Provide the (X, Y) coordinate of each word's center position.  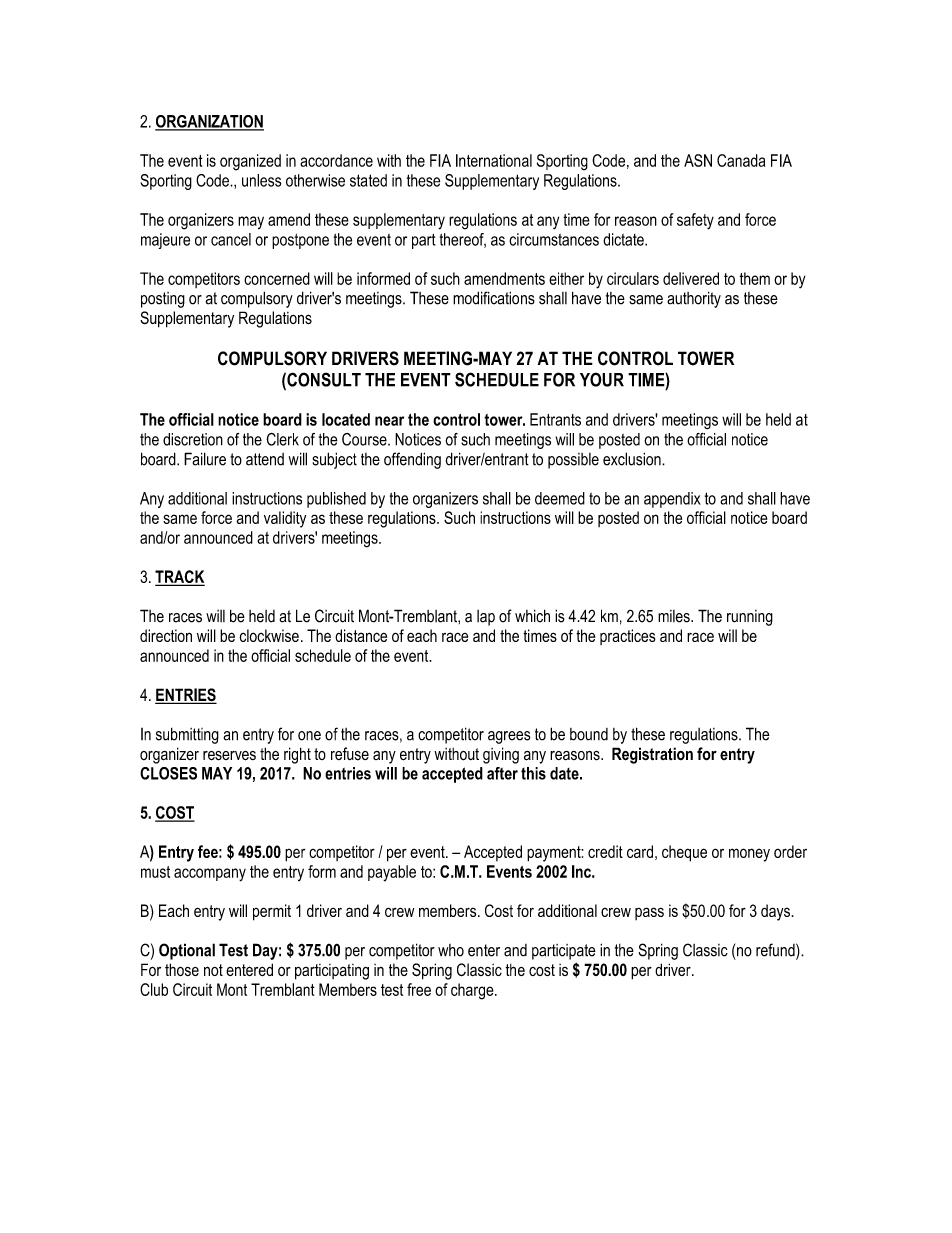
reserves (229, 756)
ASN (698, 160)
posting (163, 300)
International (494, 160)
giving (501, 755)
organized (250, 162)
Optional (187, 951)
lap (486, 618)
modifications (494, 298)
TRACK (180, 578)
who (451, 950)
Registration (652, 755)
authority (694, 299)
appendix (672, 500)
